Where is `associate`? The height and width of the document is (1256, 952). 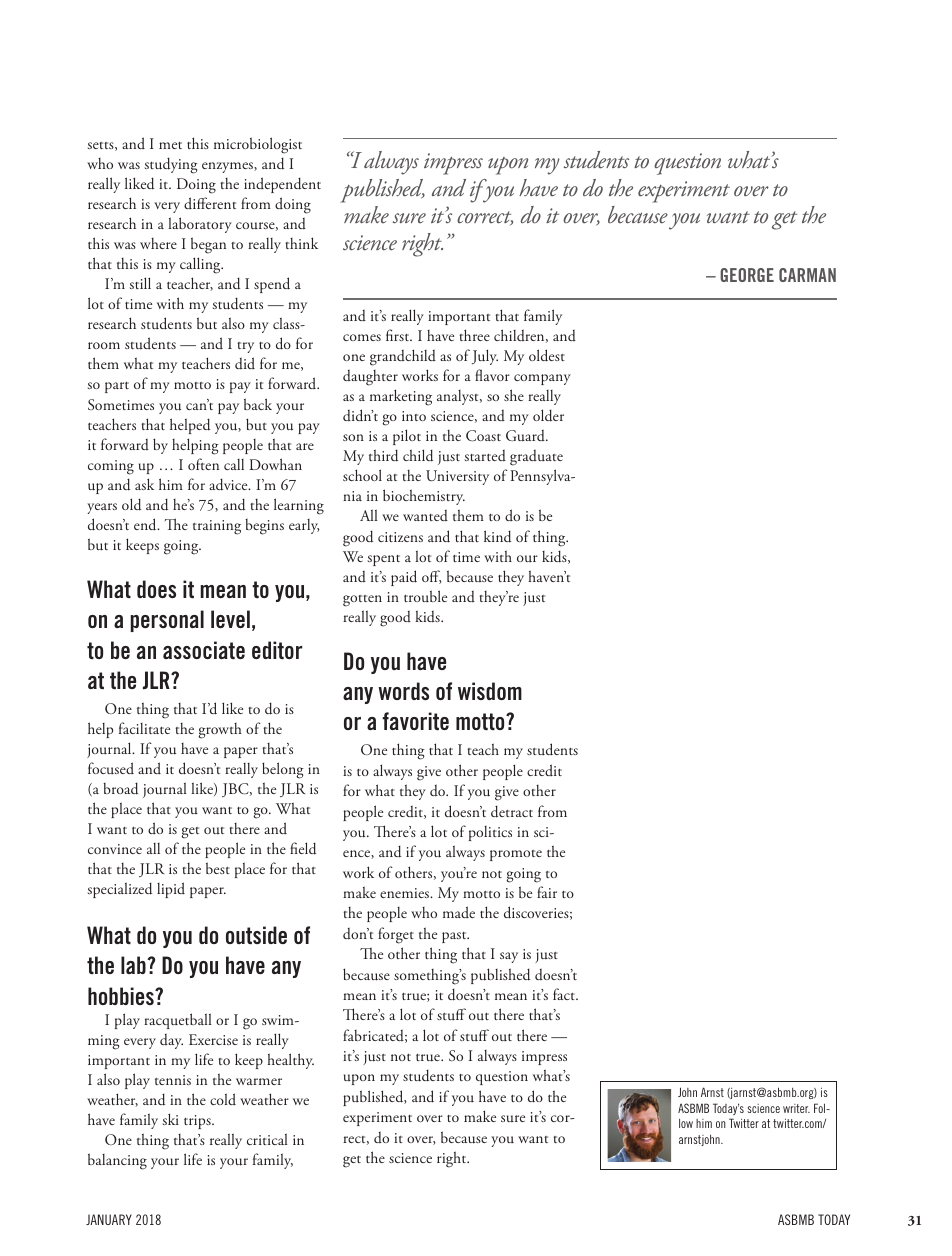
associate is located at coordinates (204, 650).
